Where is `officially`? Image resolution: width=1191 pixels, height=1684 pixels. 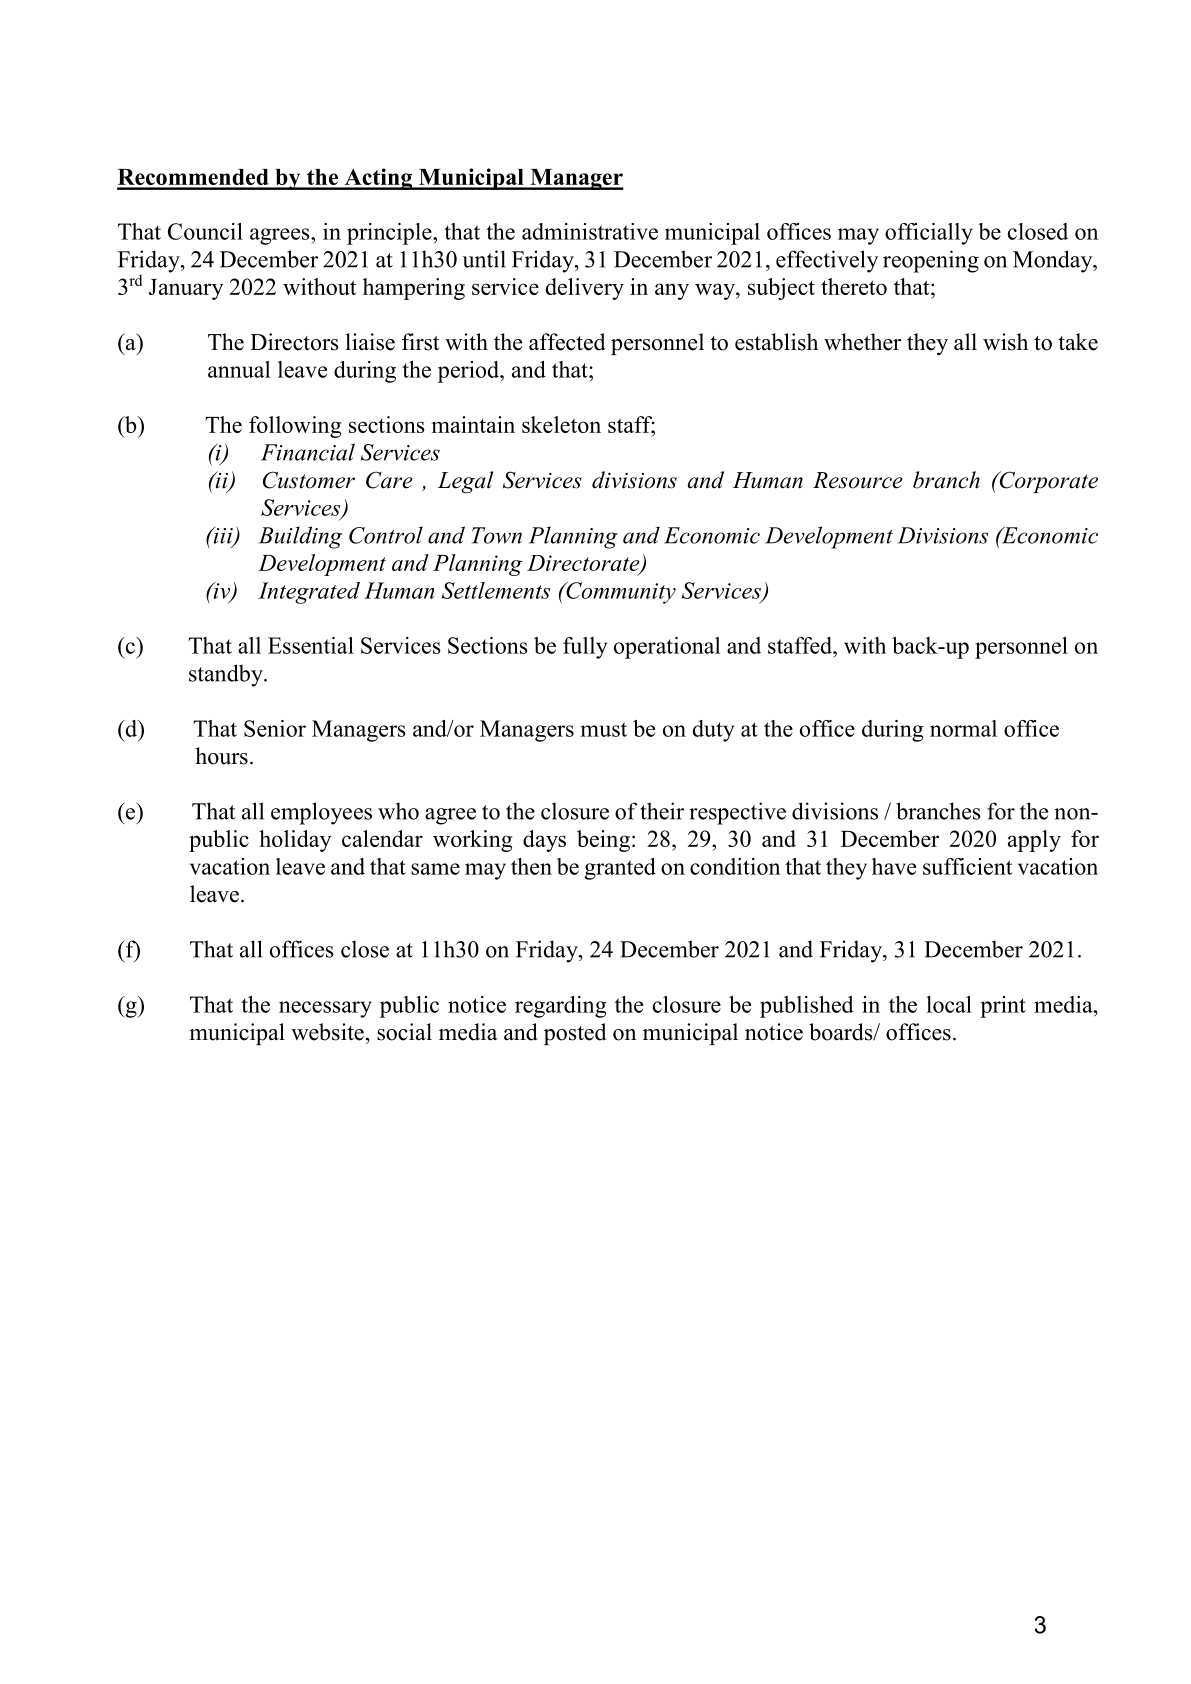
officially is located at coordinates (929, 234).
